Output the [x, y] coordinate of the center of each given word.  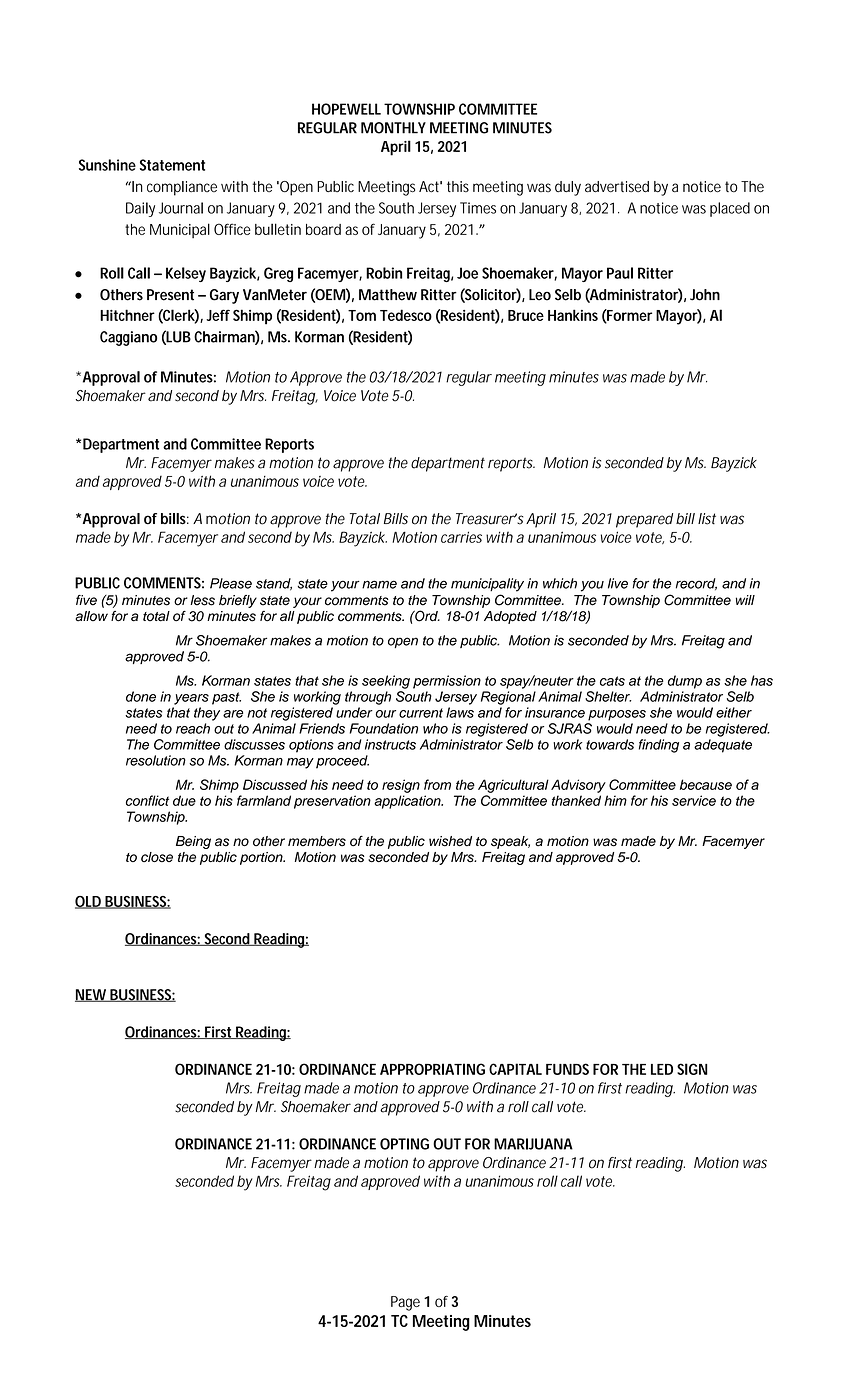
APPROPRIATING [432, 1069]
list [707, 519]
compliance [182, 188]
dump [685, 682]
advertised [617, 187]
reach [193, 728]
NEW [92, 995]
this [458, 187]
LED [662, 1069]
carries [461, 537]
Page [405, 1303]
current [421, 713]
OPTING [404, 1144]
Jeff [218, 315]
